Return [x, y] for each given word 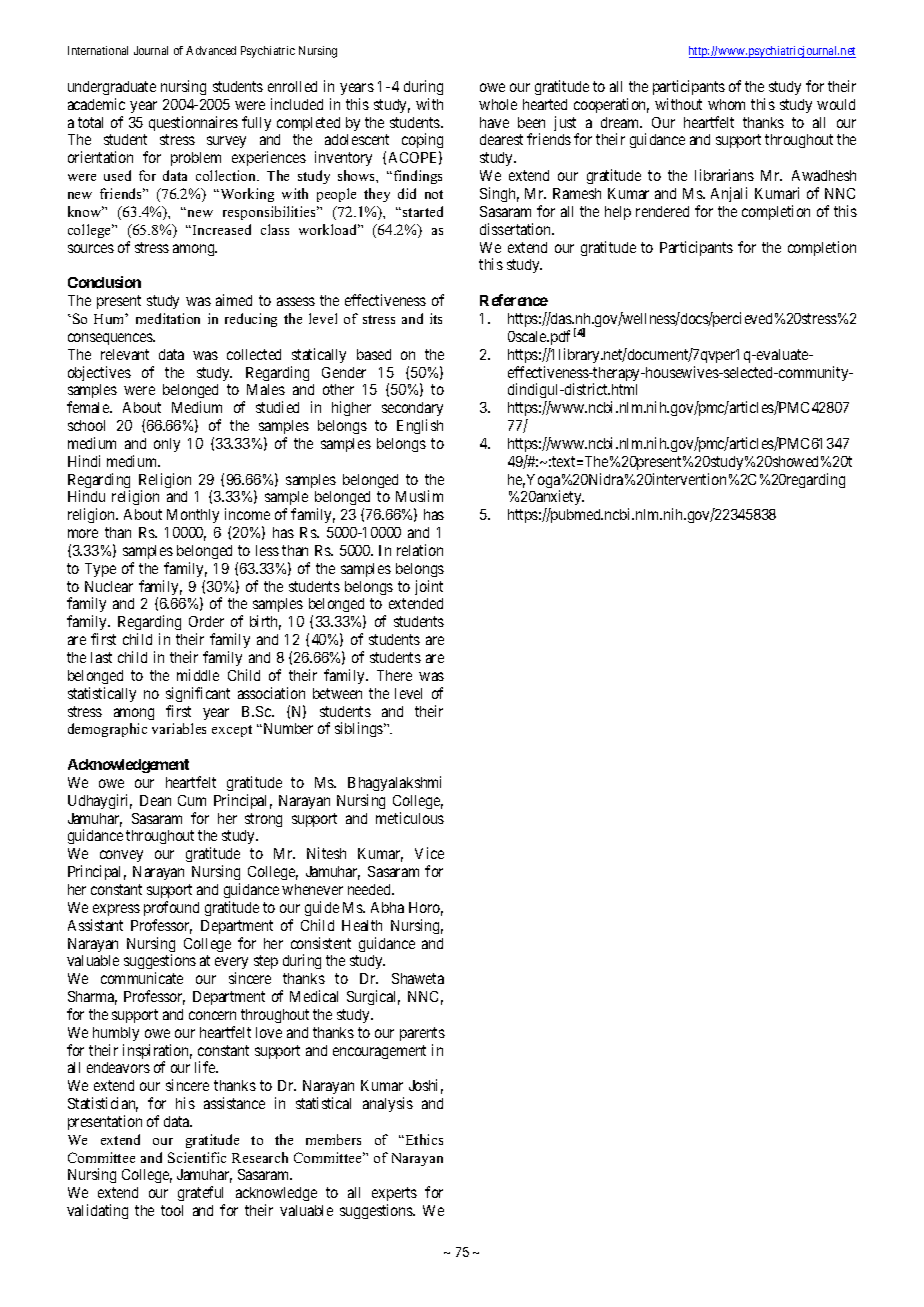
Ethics [423, 1139]
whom [726, 104]
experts [394, 1196]
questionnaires [193, 123]
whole [498, 104]
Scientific [197, 1157]
